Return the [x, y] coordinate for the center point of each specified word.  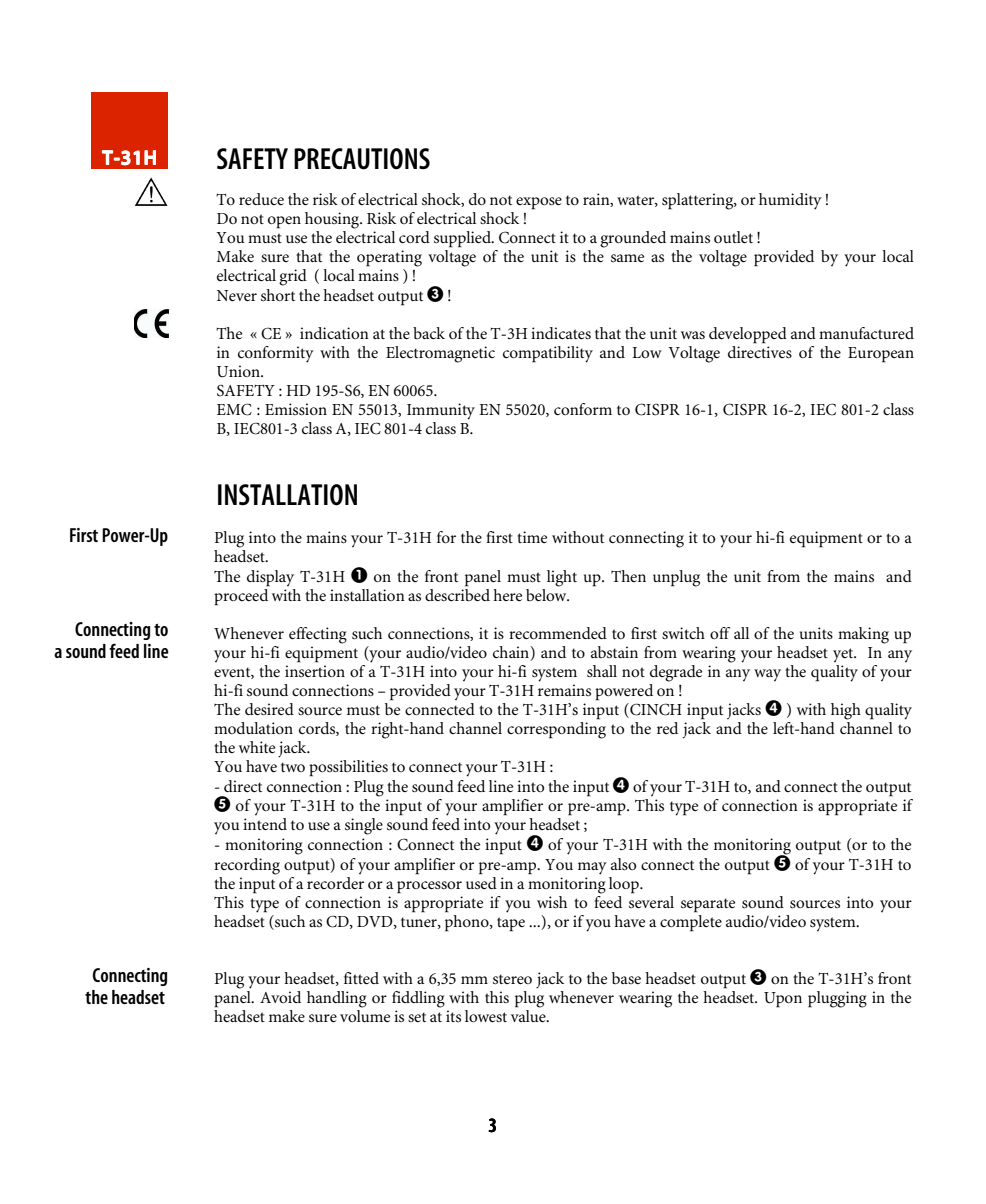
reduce [261, 199]
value [529, 1014]
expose [539, 203]
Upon [783, 1000]
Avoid [280, 997]
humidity [790, 201]
